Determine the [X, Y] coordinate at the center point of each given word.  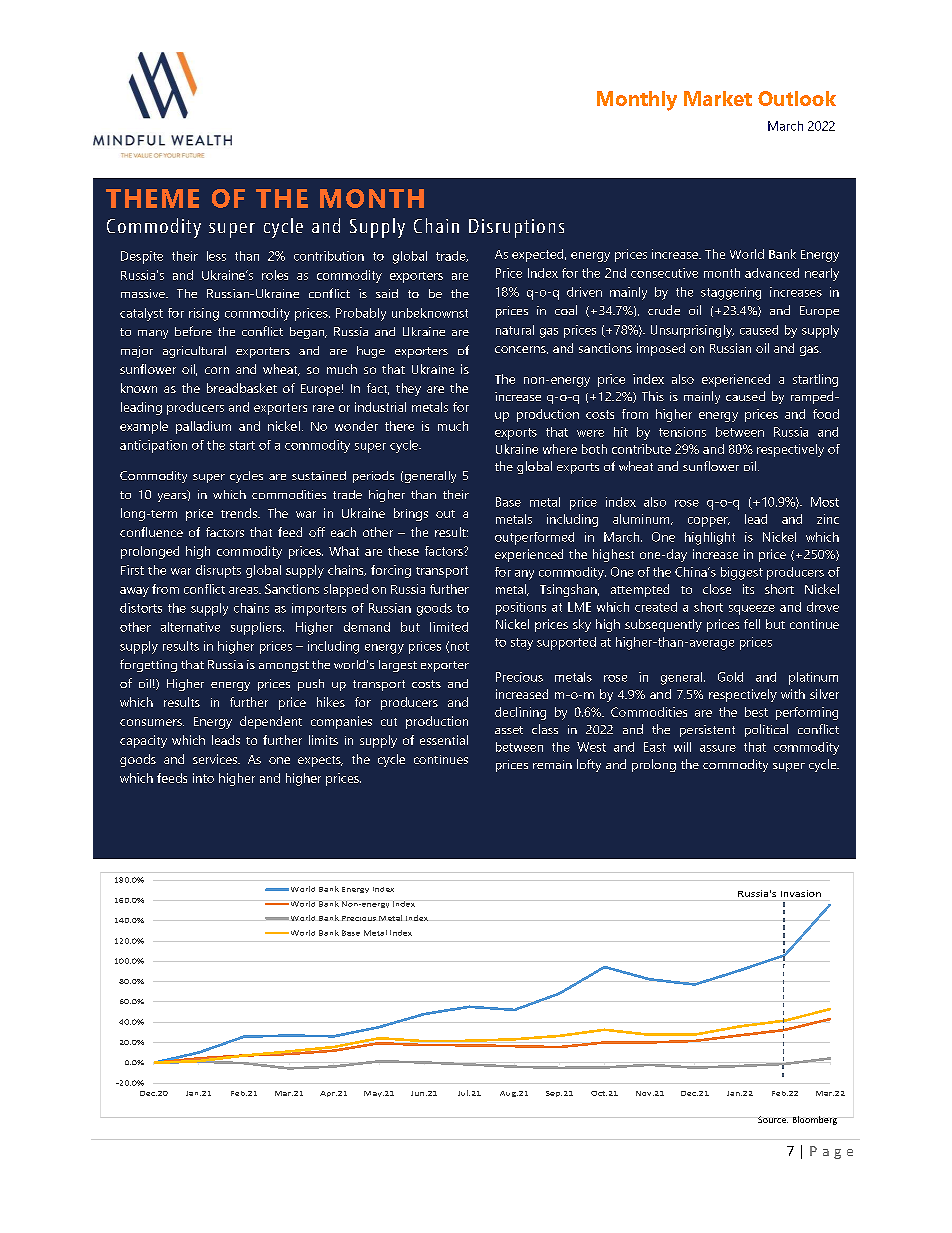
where [560, 449]
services [216, 759]
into [203, 778]
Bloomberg [815, 1120]
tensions [682, 432]
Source [773, 1119]
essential [444, 740]
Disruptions [516, 228]
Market [718, 98]
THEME [152, 198]
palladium [203, 427]
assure [718, 748]
